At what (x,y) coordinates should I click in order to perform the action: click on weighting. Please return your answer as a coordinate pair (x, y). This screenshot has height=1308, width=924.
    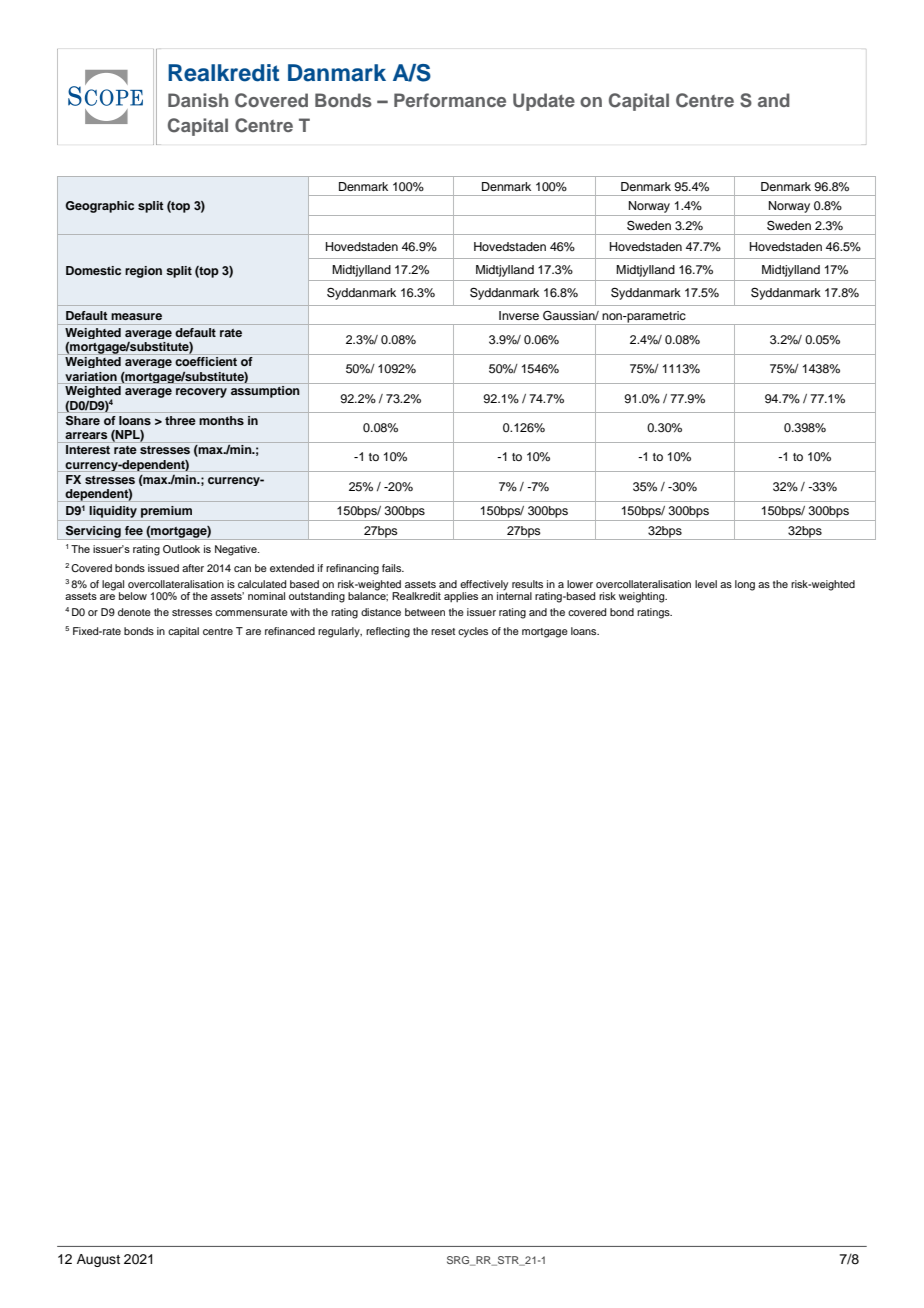
    Looking at the image, I should click on (643, 597).
